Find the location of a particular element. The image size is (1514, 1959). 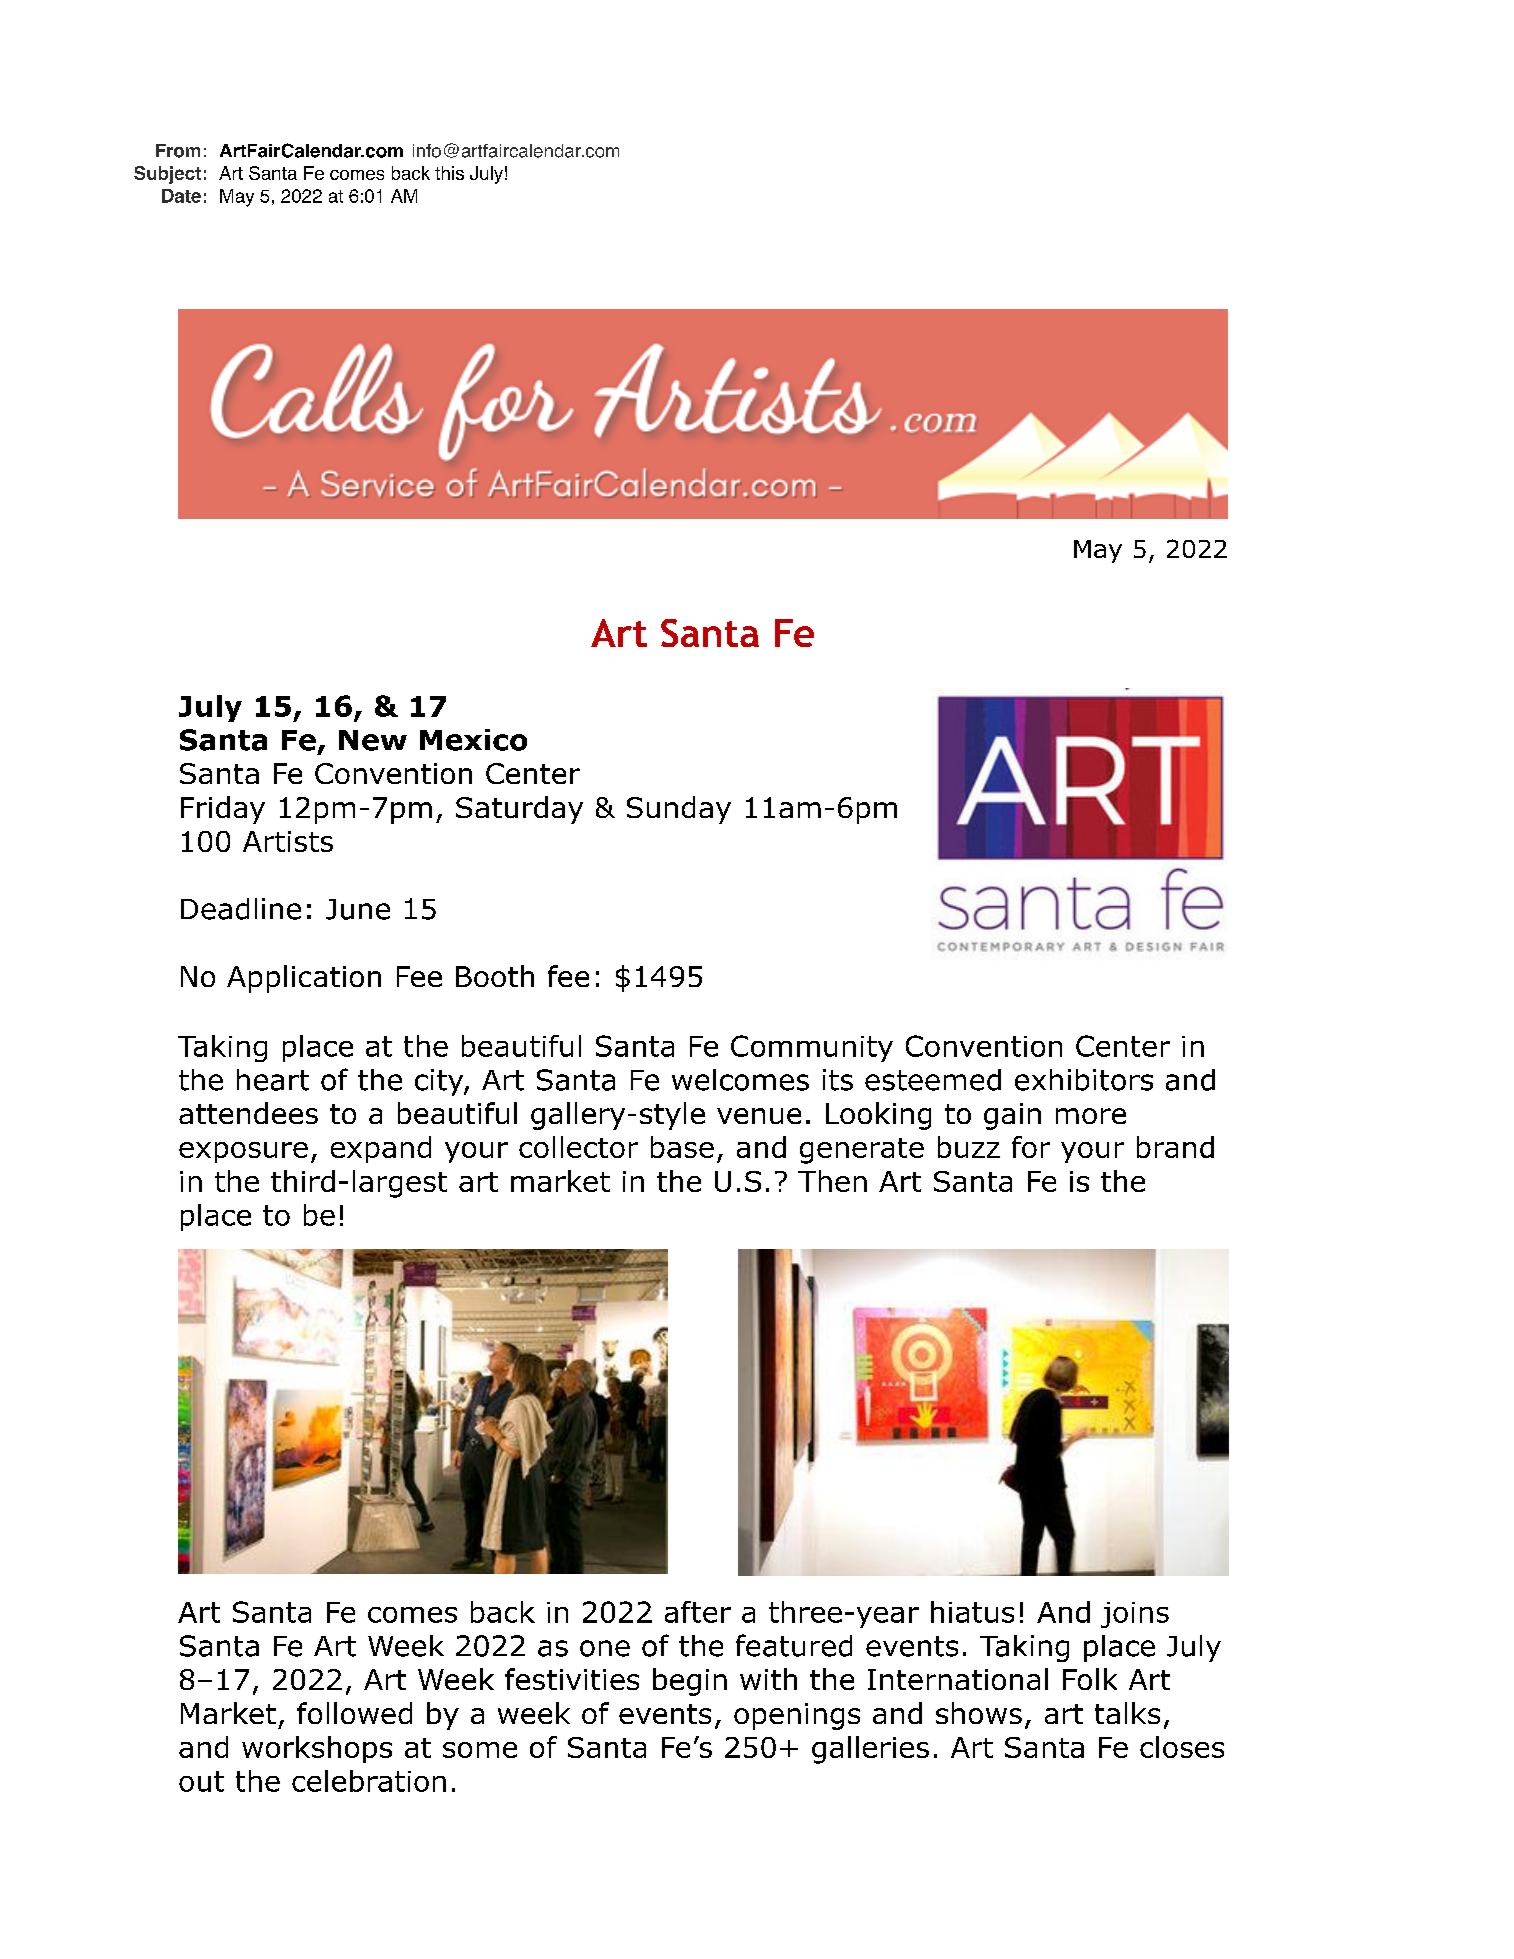

talks is located at coordinates (1127, 1713).
